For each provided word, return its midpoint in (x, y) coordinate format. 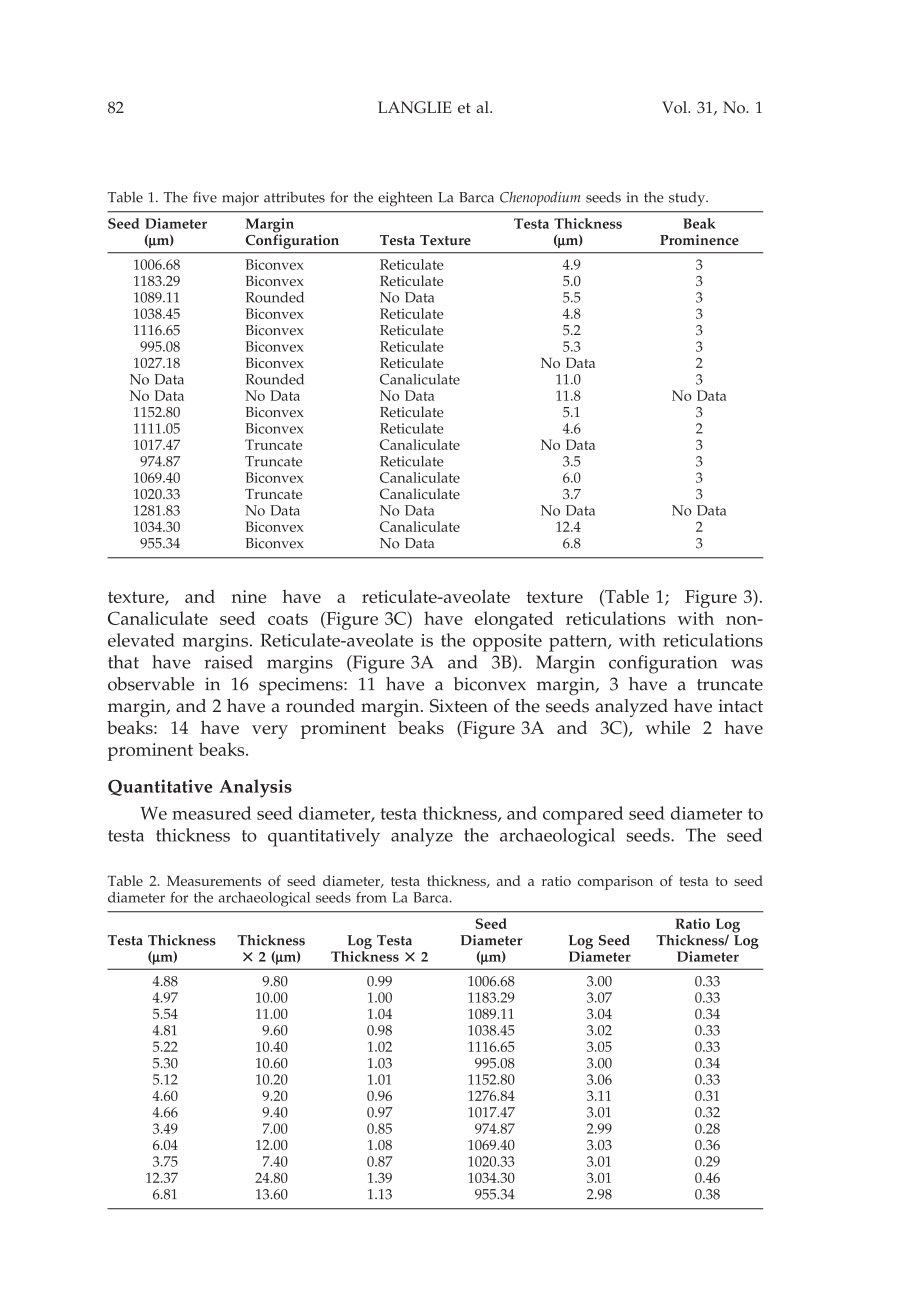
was (747, 664)
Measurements (214, 881)
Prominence (699, 239)
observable (151, 684)
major (240, 199)
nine (248, 596)
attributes (294, 197)
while (667, 727)
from (371, 897)
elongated (514, 620)
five (205, 197)
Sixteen (459, 706)
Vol (675, 107)
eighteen (405, 199)
